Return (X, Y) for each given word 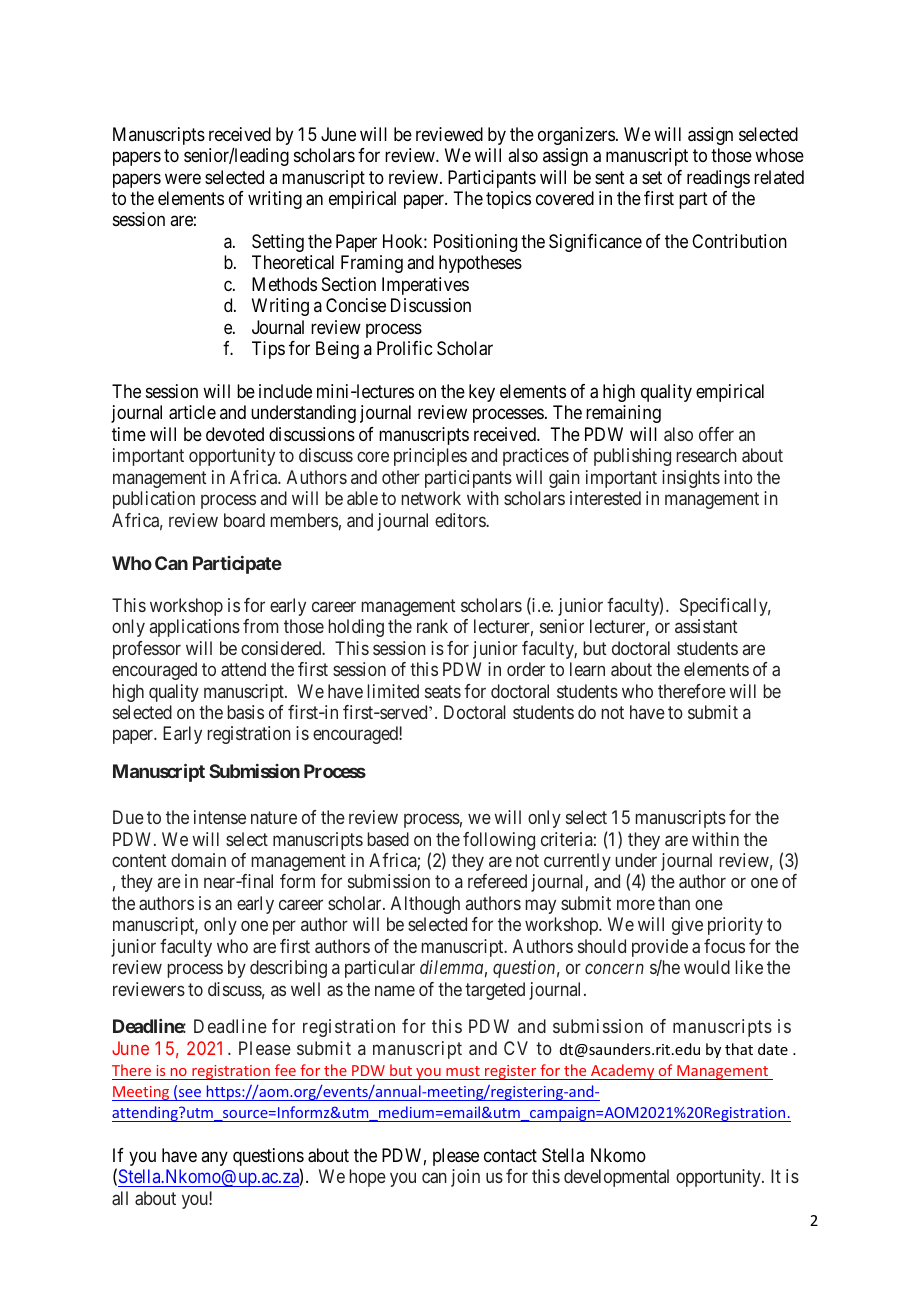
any (214, 1158)
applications (195, 628)
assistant (706, 626)
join (465, 1178)
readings (718, 179)
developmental (616, 1178)
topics (508, 200)
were (183, 178)
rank (432, 626)
